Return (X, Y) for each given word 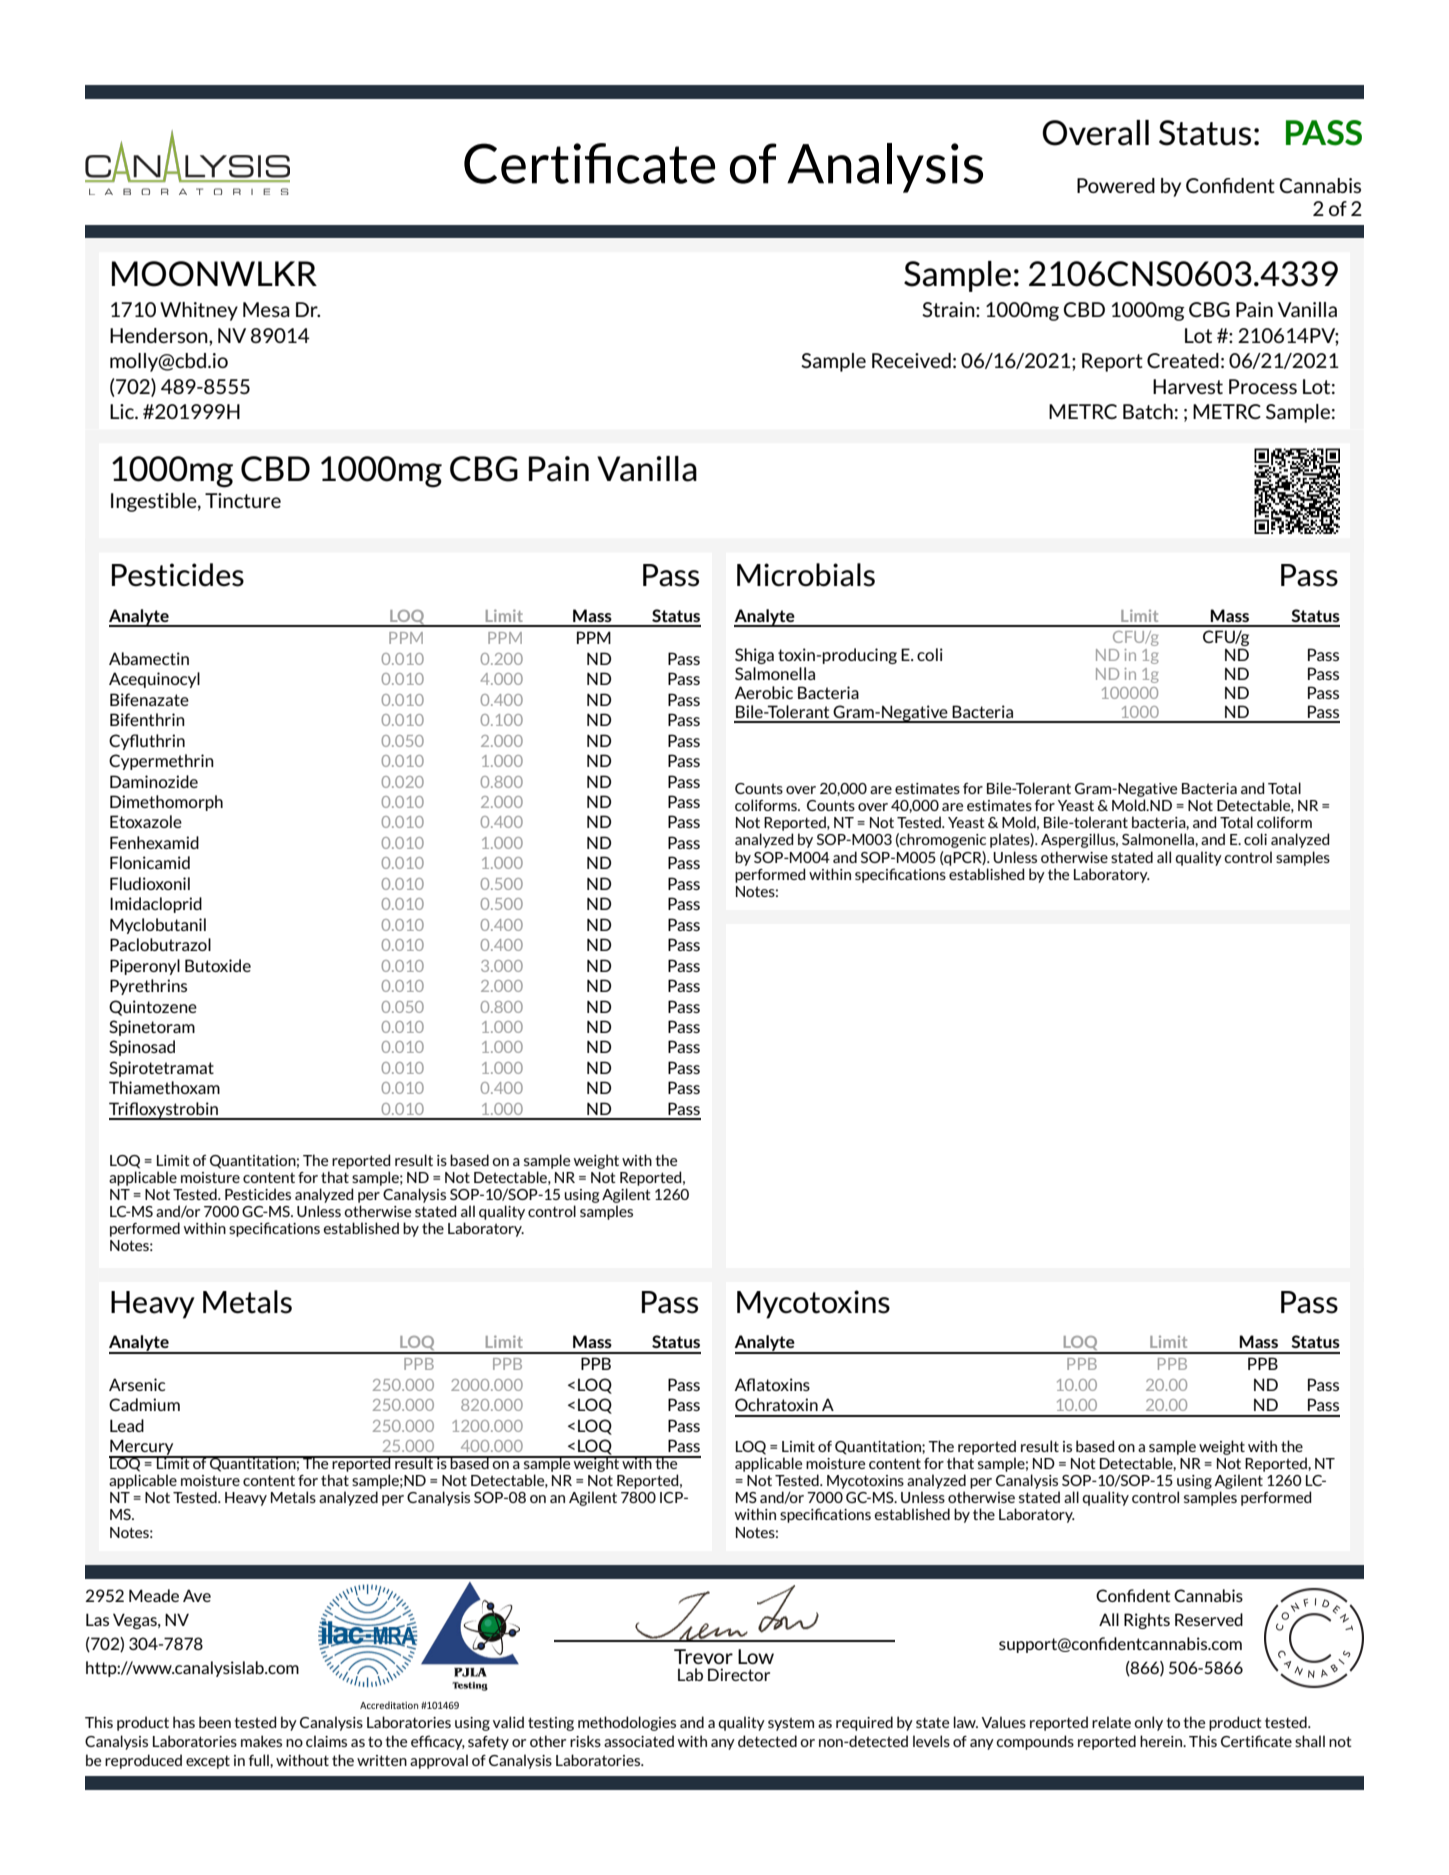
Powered (1116, 185)
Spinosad (142, 1048)
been (215, 1722)
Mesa (266, 309)
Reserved (1209, 1619)
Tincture (243, 500)
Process (1263, 386)
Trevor (703, 1656)
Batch (1148, 411)
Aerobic (764, 692)
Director (739, 1674)
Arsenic (137, 1384)
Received (911, 360)
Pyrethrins (148, 987)
